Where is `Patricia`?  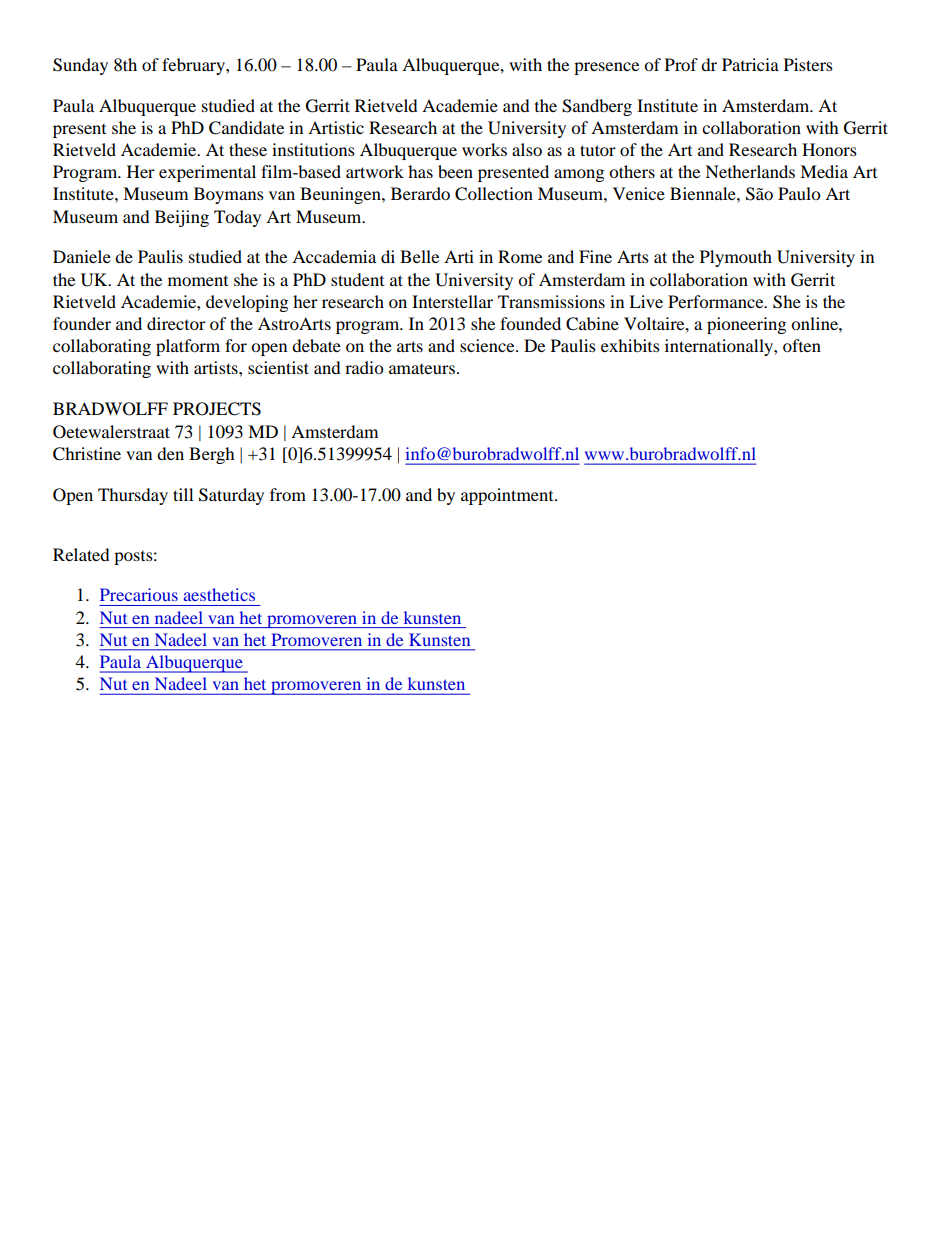 Patricia is located at coordinates (750, 64).
